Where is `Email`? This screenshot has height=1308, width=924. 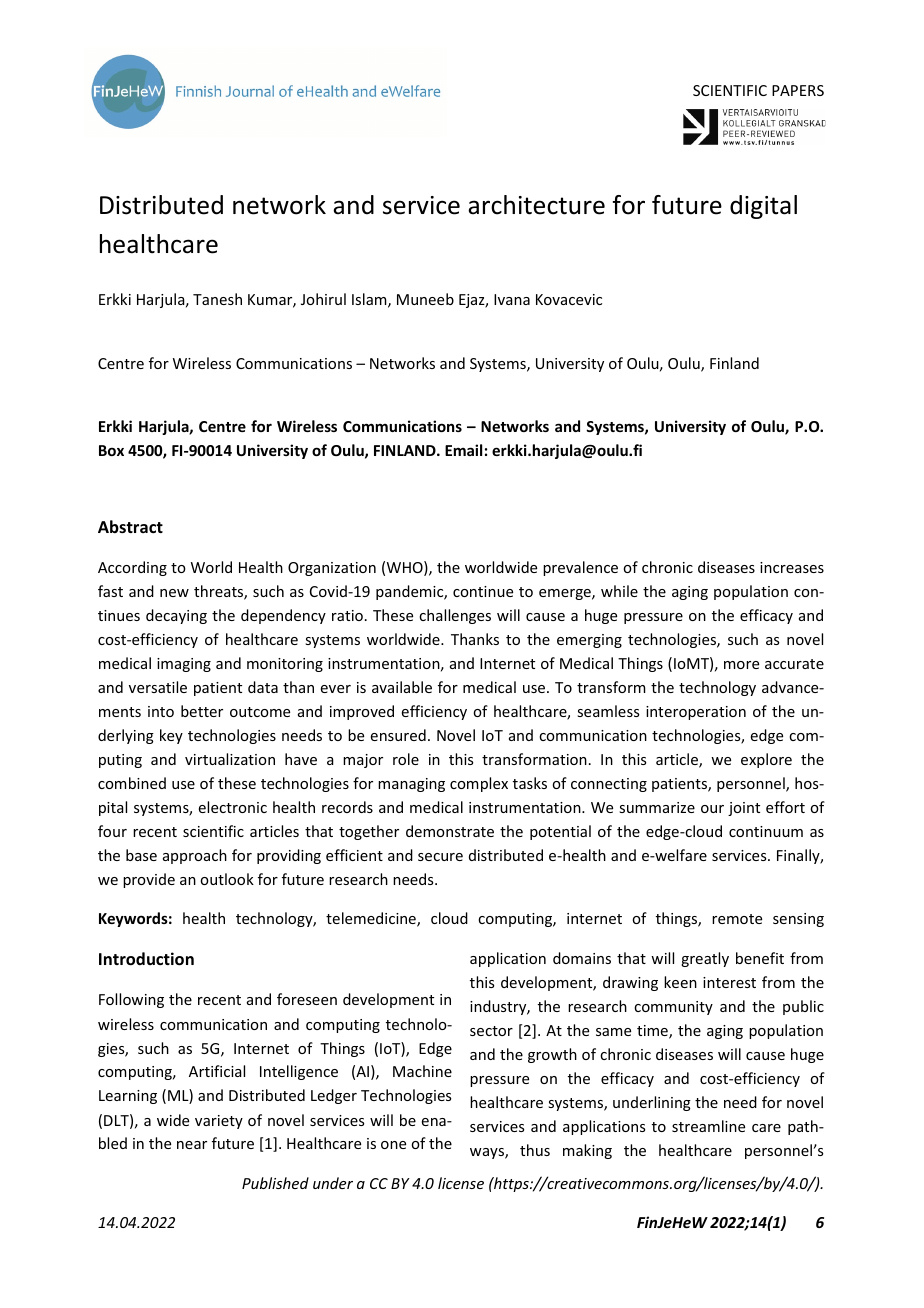
Email is located at coordinates (463, 450).
